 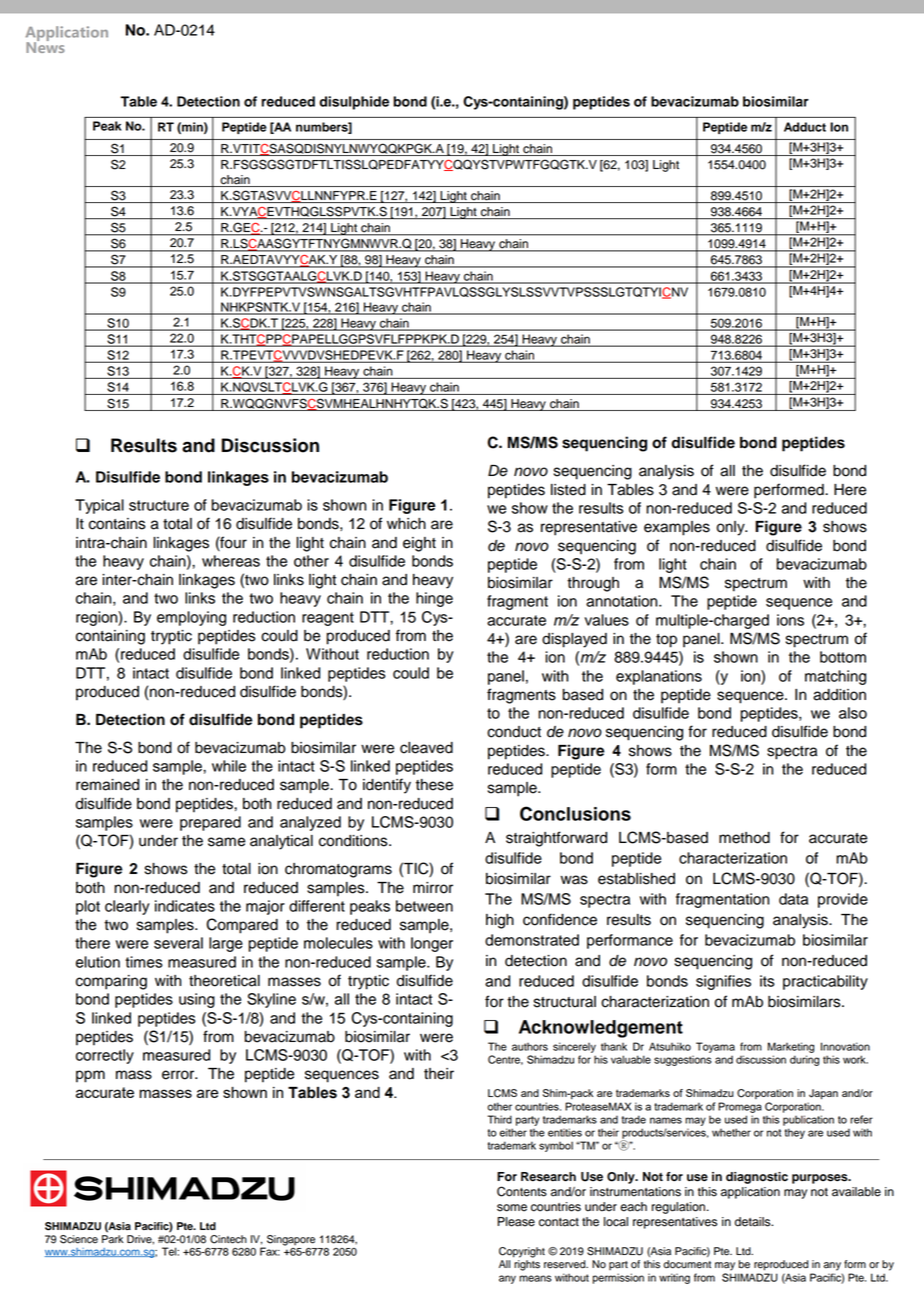 What do you see at coordinates (805, 127) in the page?
I see `Adduct` at bounding box center [805, 127].
